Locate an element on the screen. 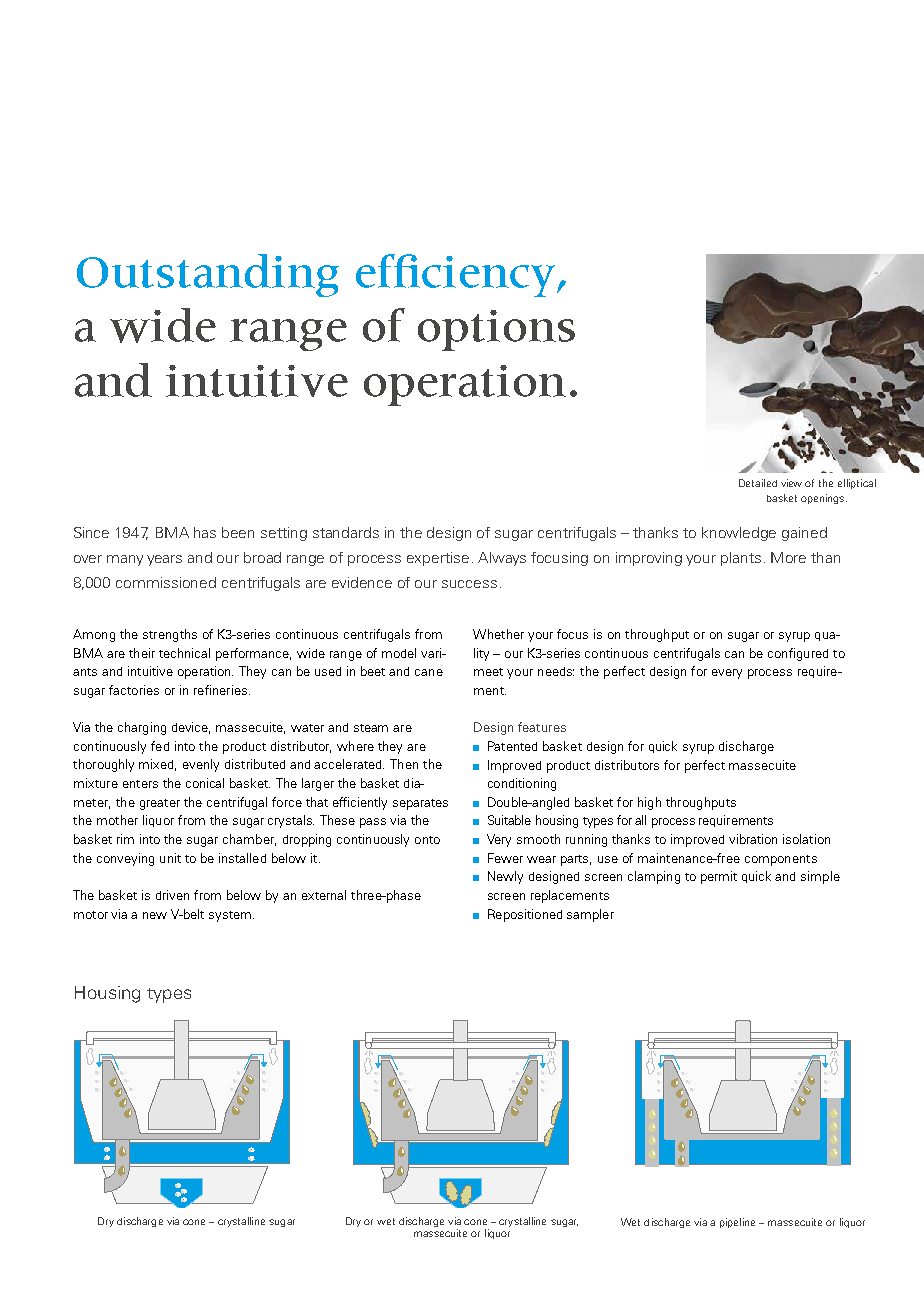 The height and width of the screenshot is (1308, 924). fed is located at coordinates (160, 746).
